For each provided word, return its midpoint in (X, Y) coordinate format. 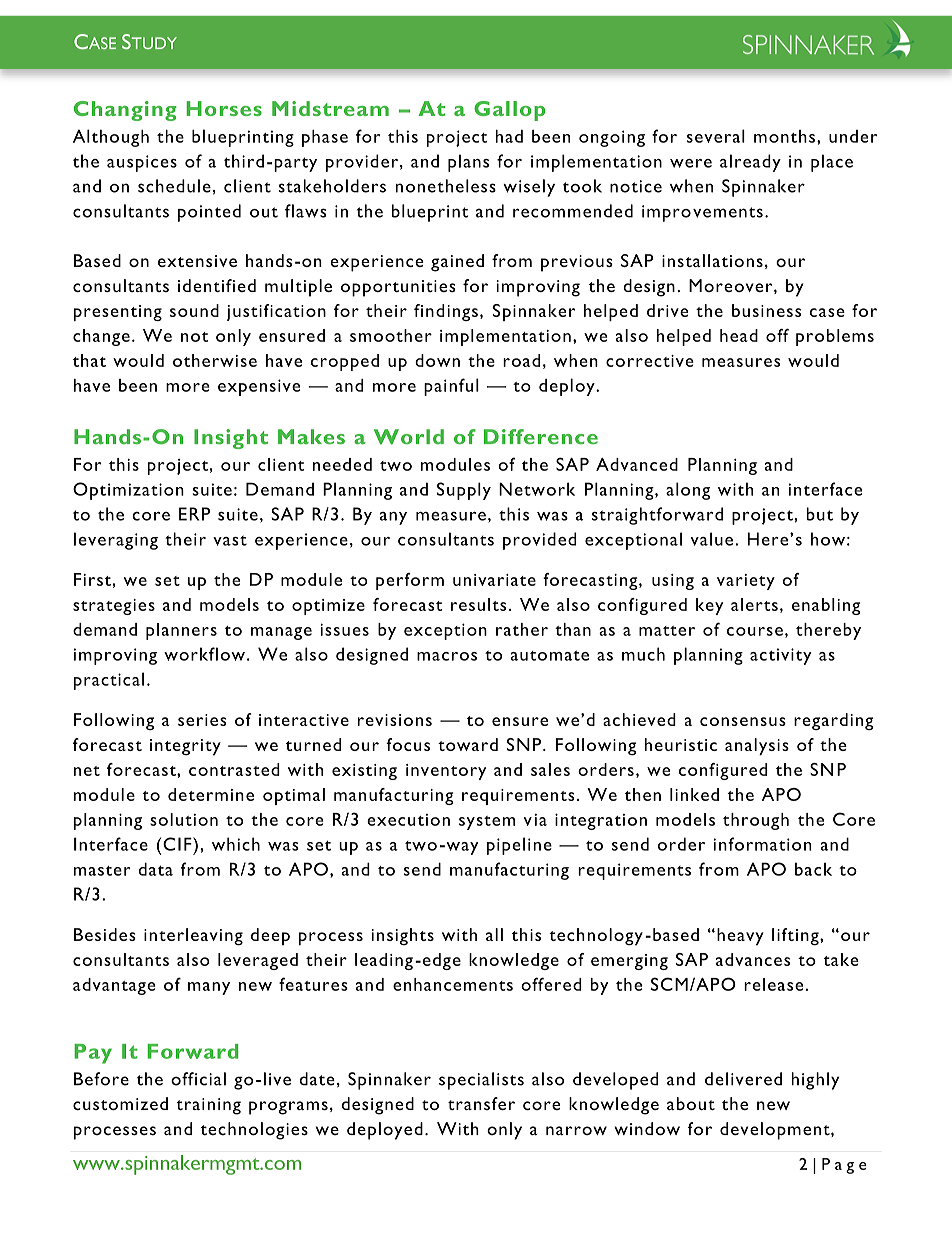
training (208, 1106)
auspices (142, 163)
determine (211, 794)
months (784, 136)
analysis (757, 747)
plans (468, 163)
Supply (464, 491)
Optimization (128, 491)
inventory (446, 772)
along (688, 491)
